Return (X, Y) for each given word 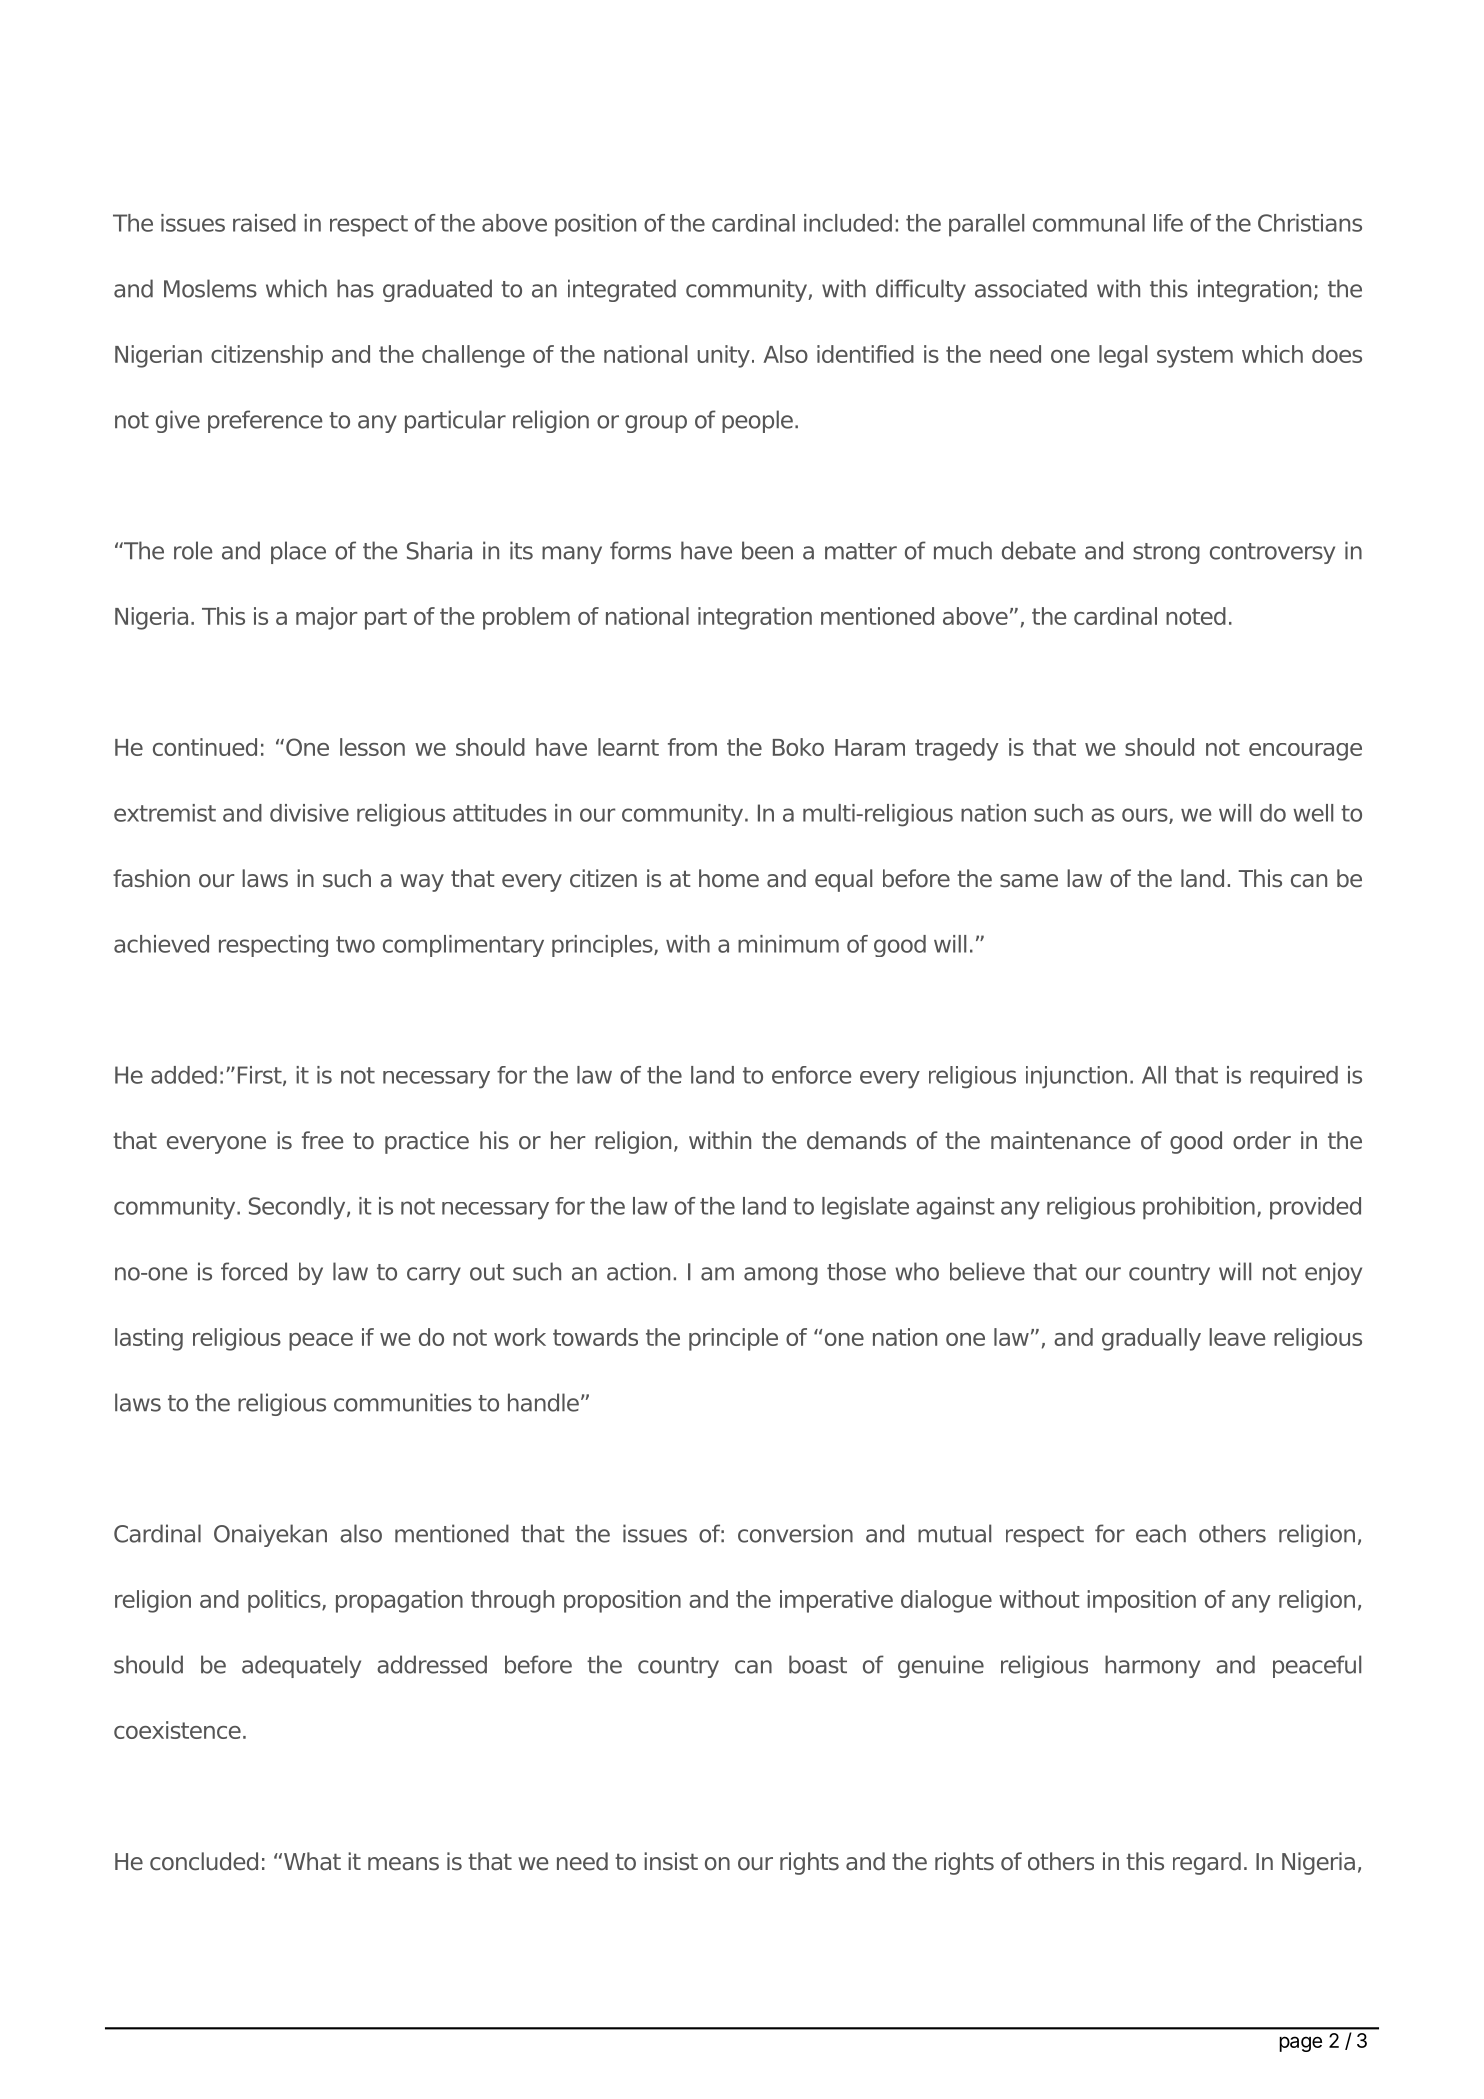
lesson (372, 747)
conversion (795, 1533)
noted (1196, 616)
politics (285, 1601)
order (1262, 1140)
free (323, 1140)
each (1161, 1533)
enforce (811, 1075)
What (312, 1861)
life (1168, 223)
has (355, 288)
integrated (622, 290)
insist (671, 1861)
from (692, 747)
